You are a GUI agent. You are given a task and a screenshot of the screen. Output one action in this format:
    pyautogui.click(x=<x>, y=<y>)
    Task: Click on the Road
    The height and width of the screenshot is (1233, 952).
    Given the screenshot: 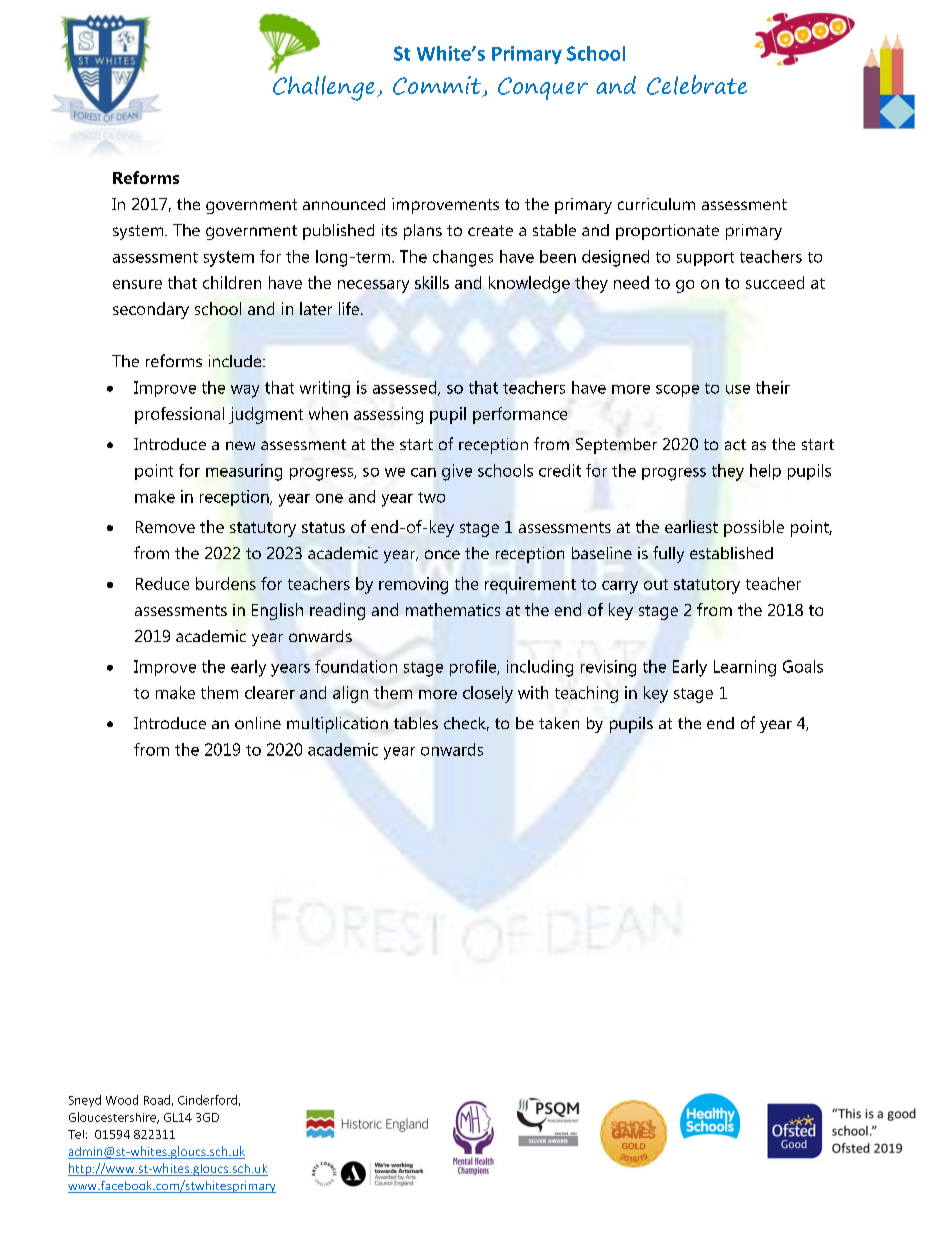 What is the action you would take?
    pyautogui.click(x=157, y=1100)
